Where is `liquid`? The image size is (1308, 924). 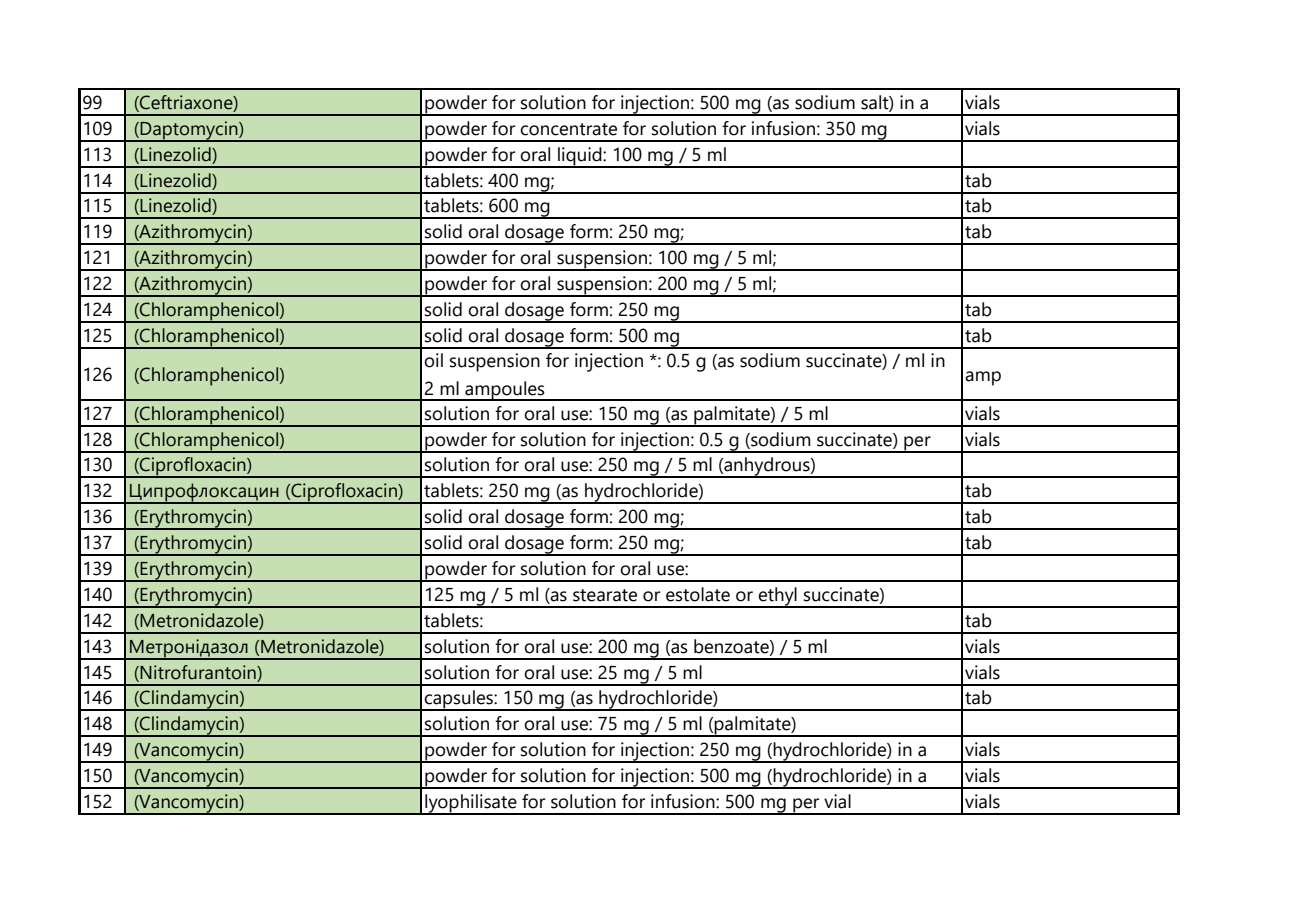
liquid is located at coordinates (580, 157).
